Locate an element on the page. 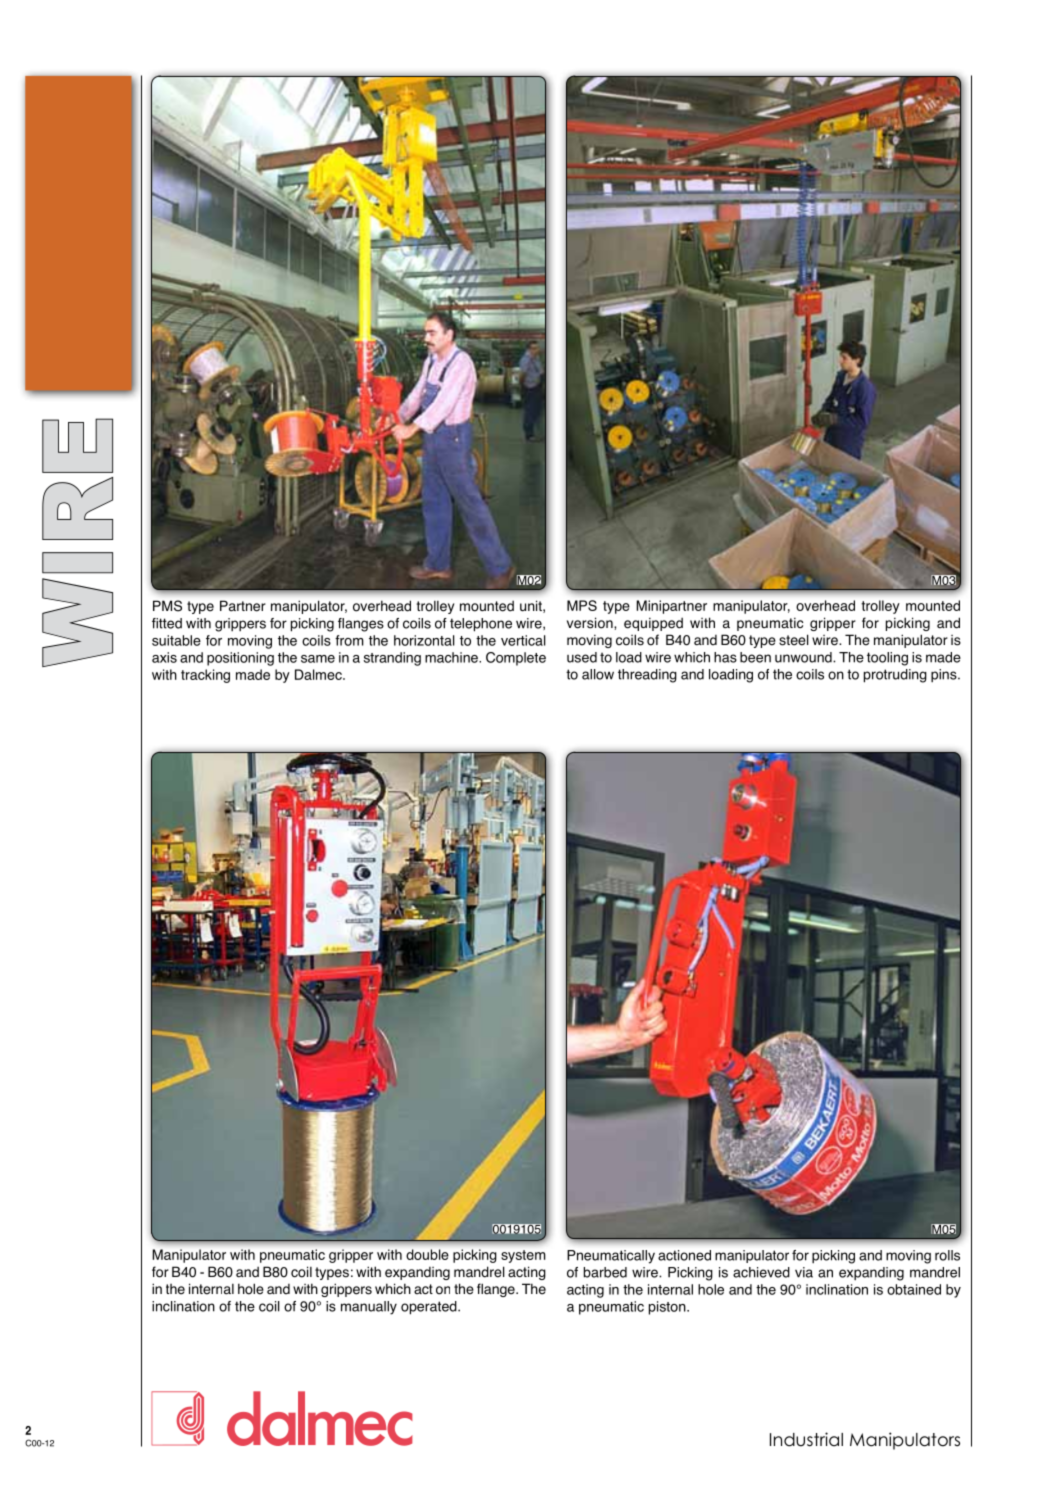 This image has height=1502, width=1062. Industrial is located at coordinates (806, 1439).
